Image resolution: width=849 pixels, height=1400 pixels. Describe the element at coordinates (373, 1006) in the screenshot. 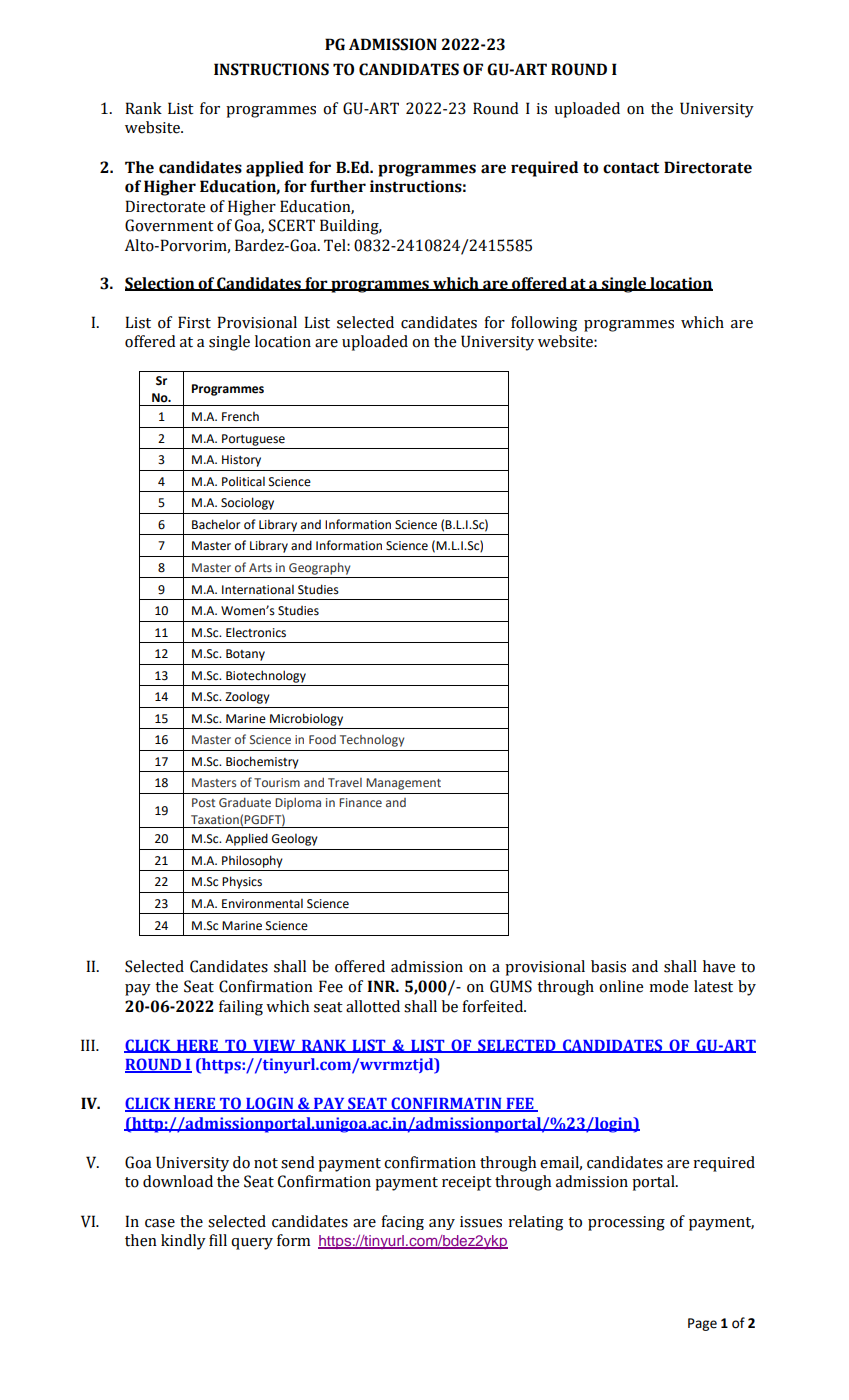

I see `allotted` at that location.
